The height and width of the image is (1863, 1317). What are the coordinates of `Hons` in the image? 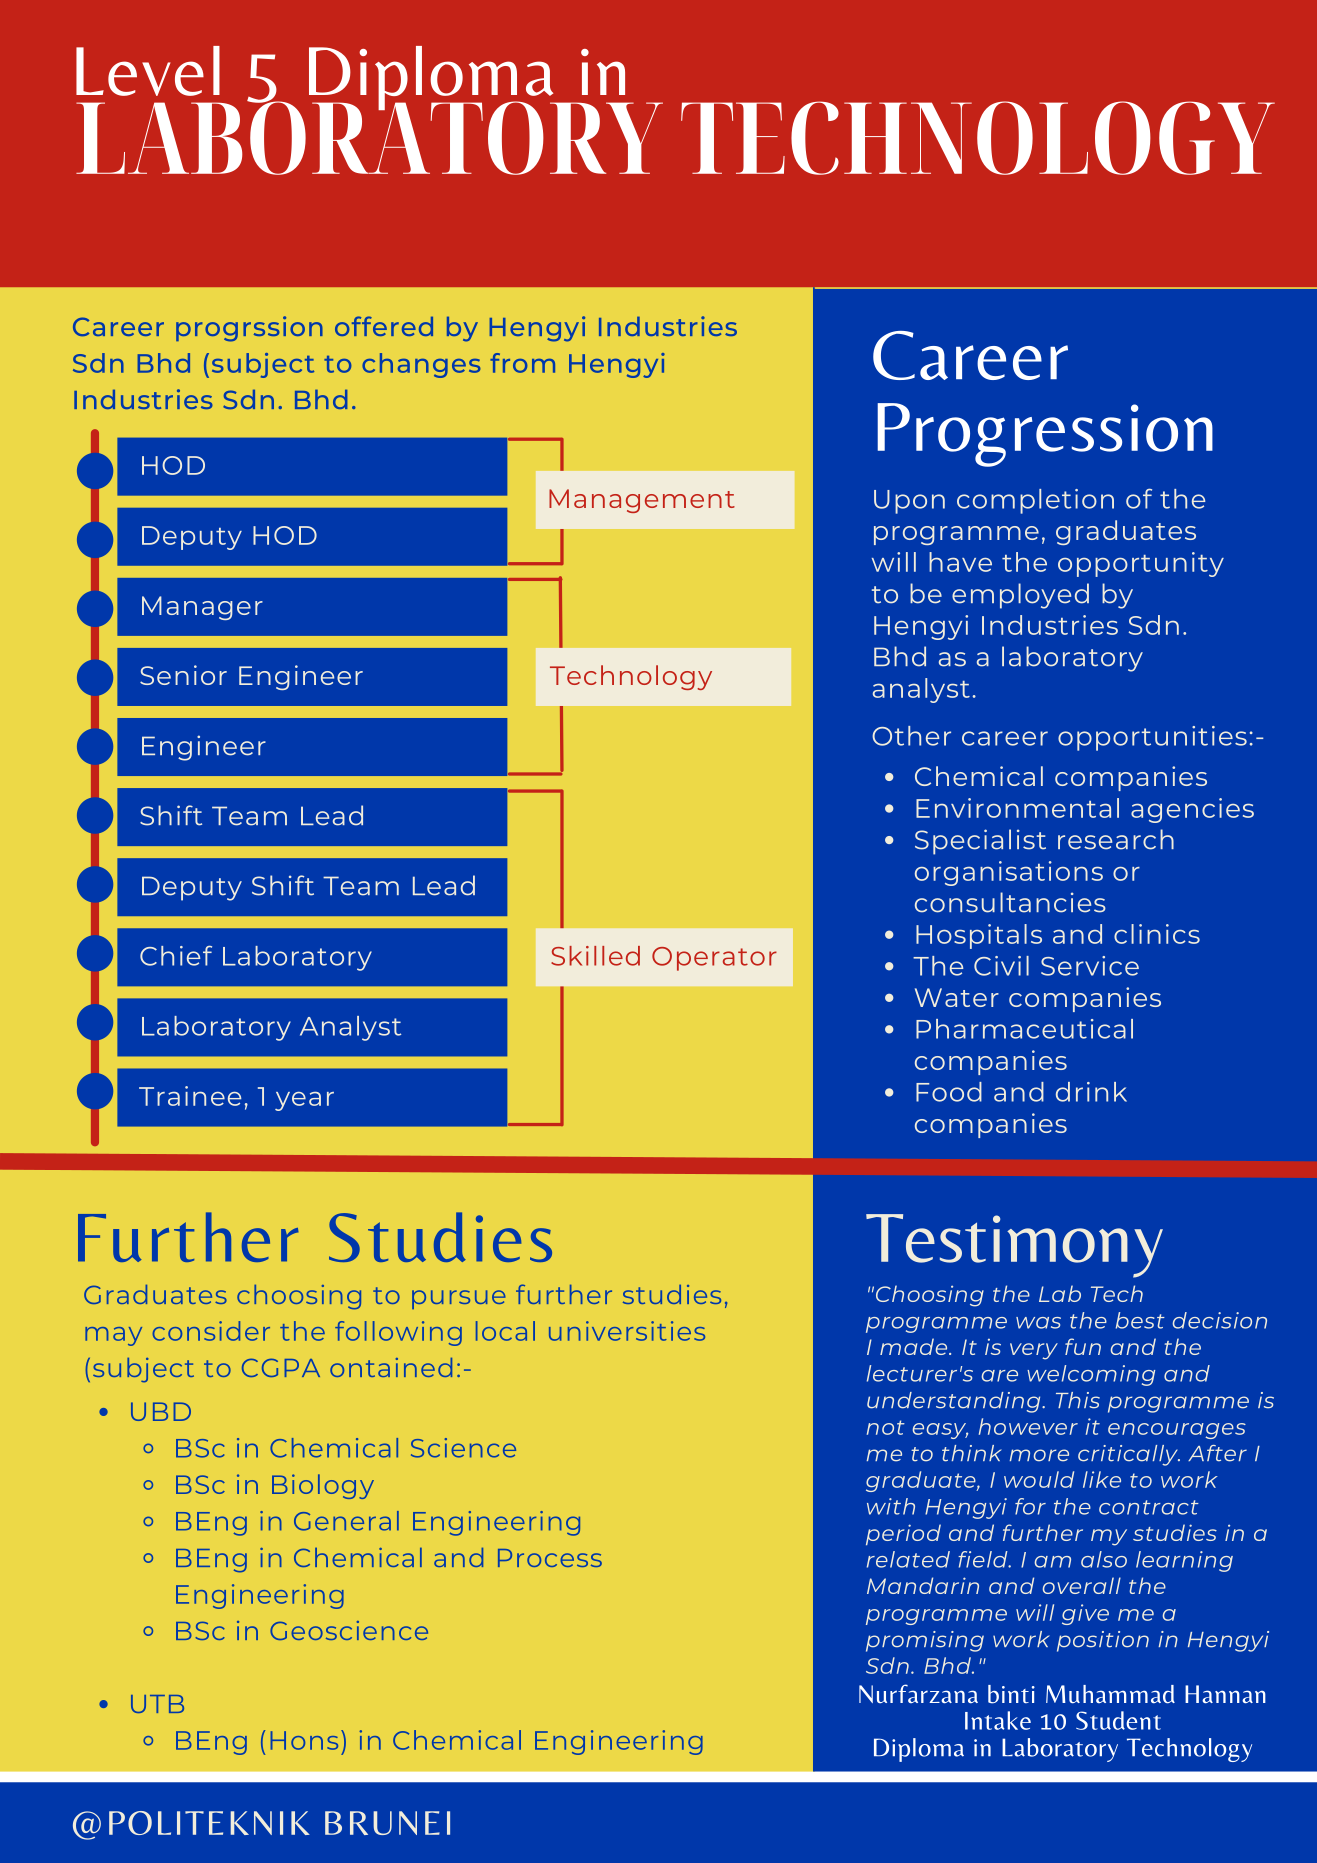 It's located at (304, 1740).
